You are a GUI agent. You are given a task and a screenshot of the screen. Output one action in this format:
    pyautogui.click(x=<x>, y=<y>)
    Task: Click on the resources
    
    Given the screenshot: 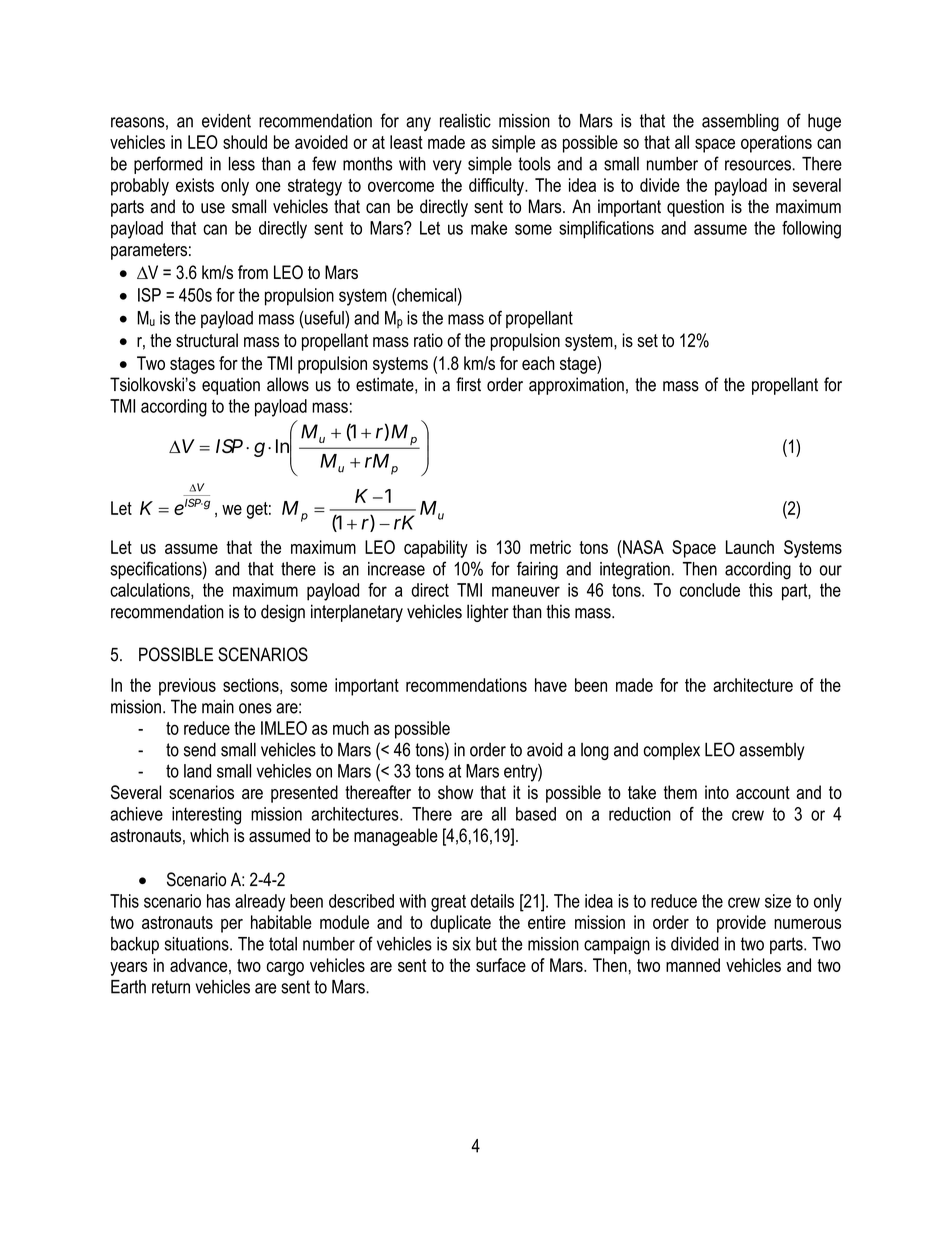 What is the action you would take?
    pyautogui.click(x=759, y=165)
